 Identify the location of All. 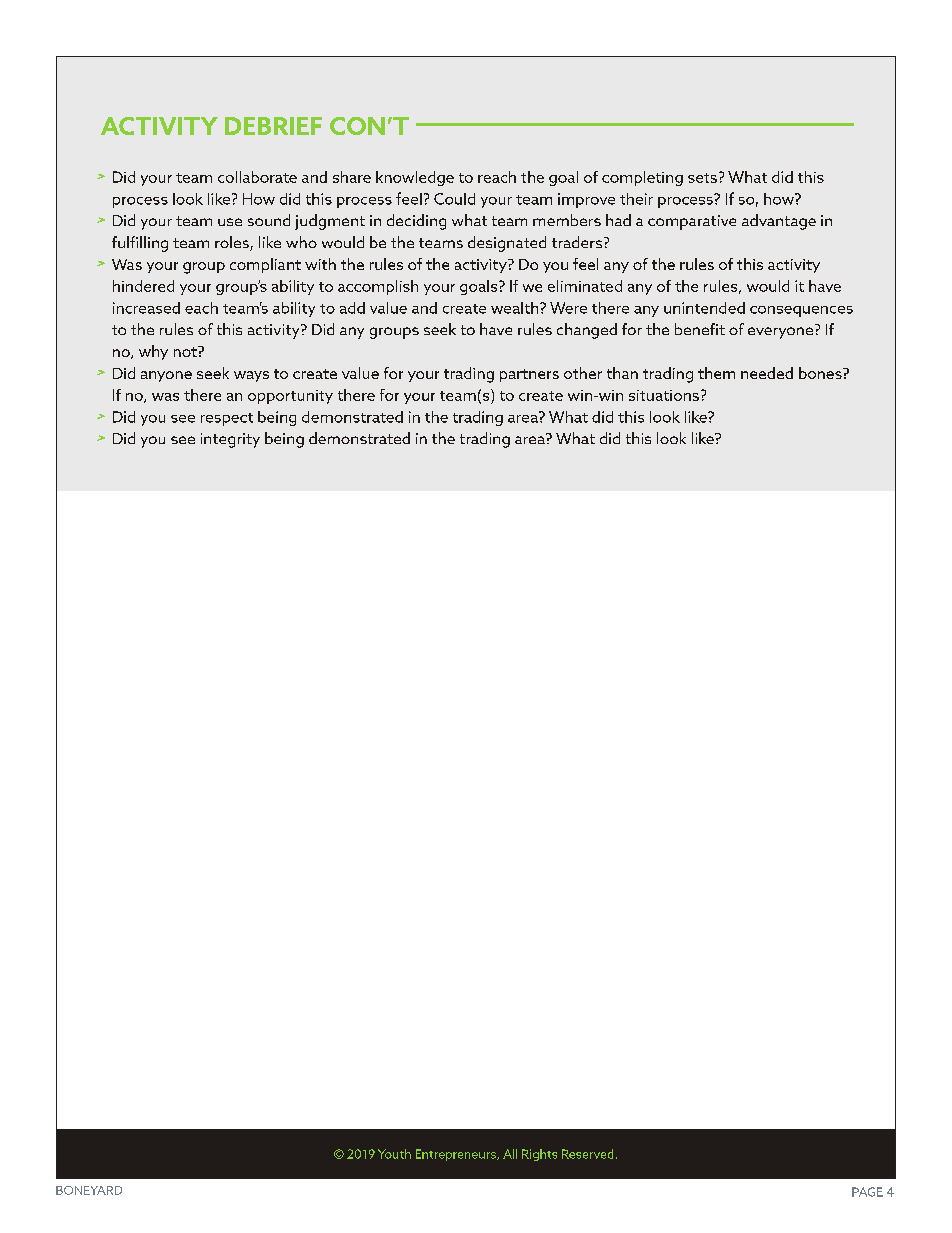
(510, 1154).
